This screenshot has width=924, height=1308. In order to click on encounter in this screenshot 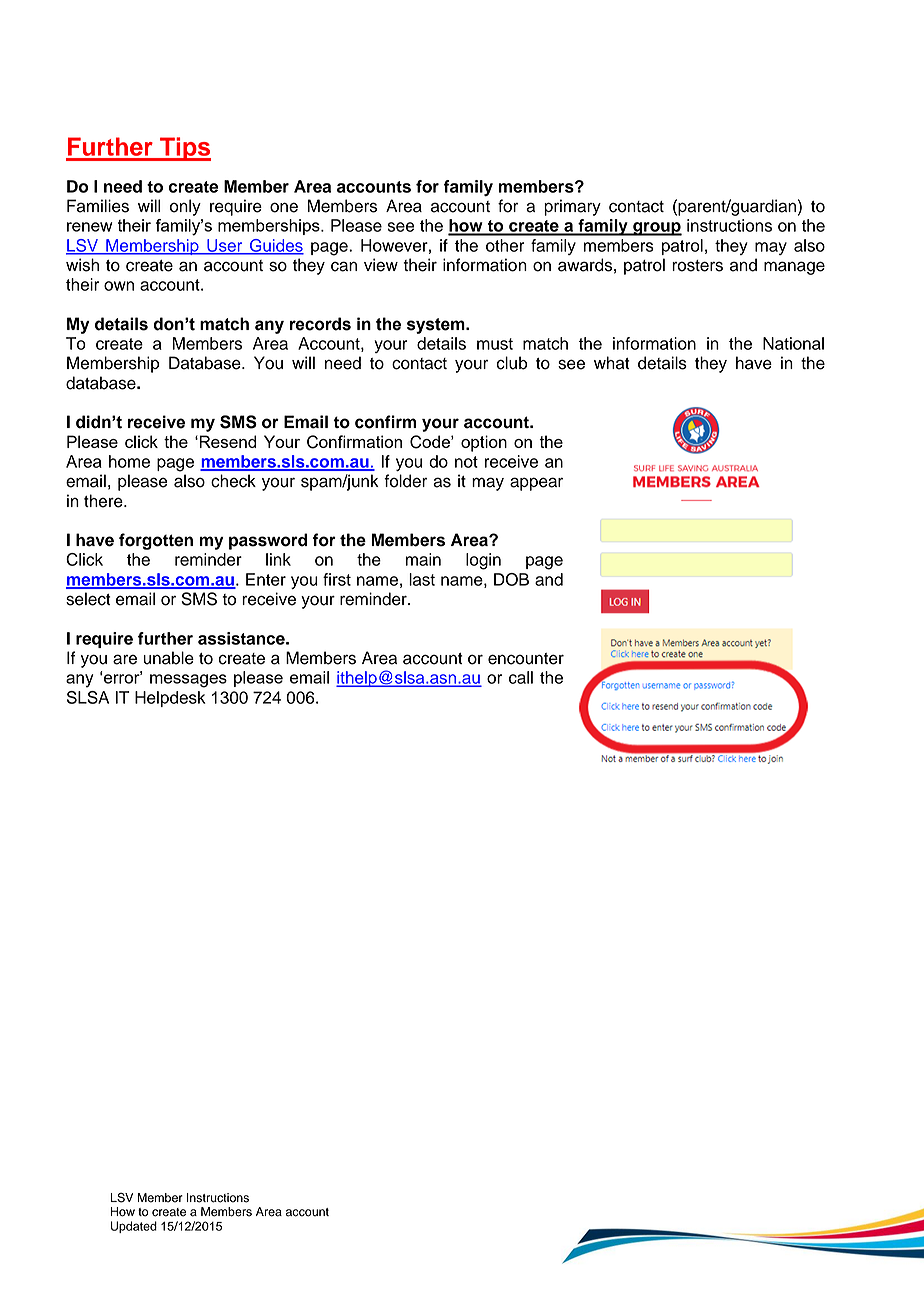, I will do `click(526, 659)`.
